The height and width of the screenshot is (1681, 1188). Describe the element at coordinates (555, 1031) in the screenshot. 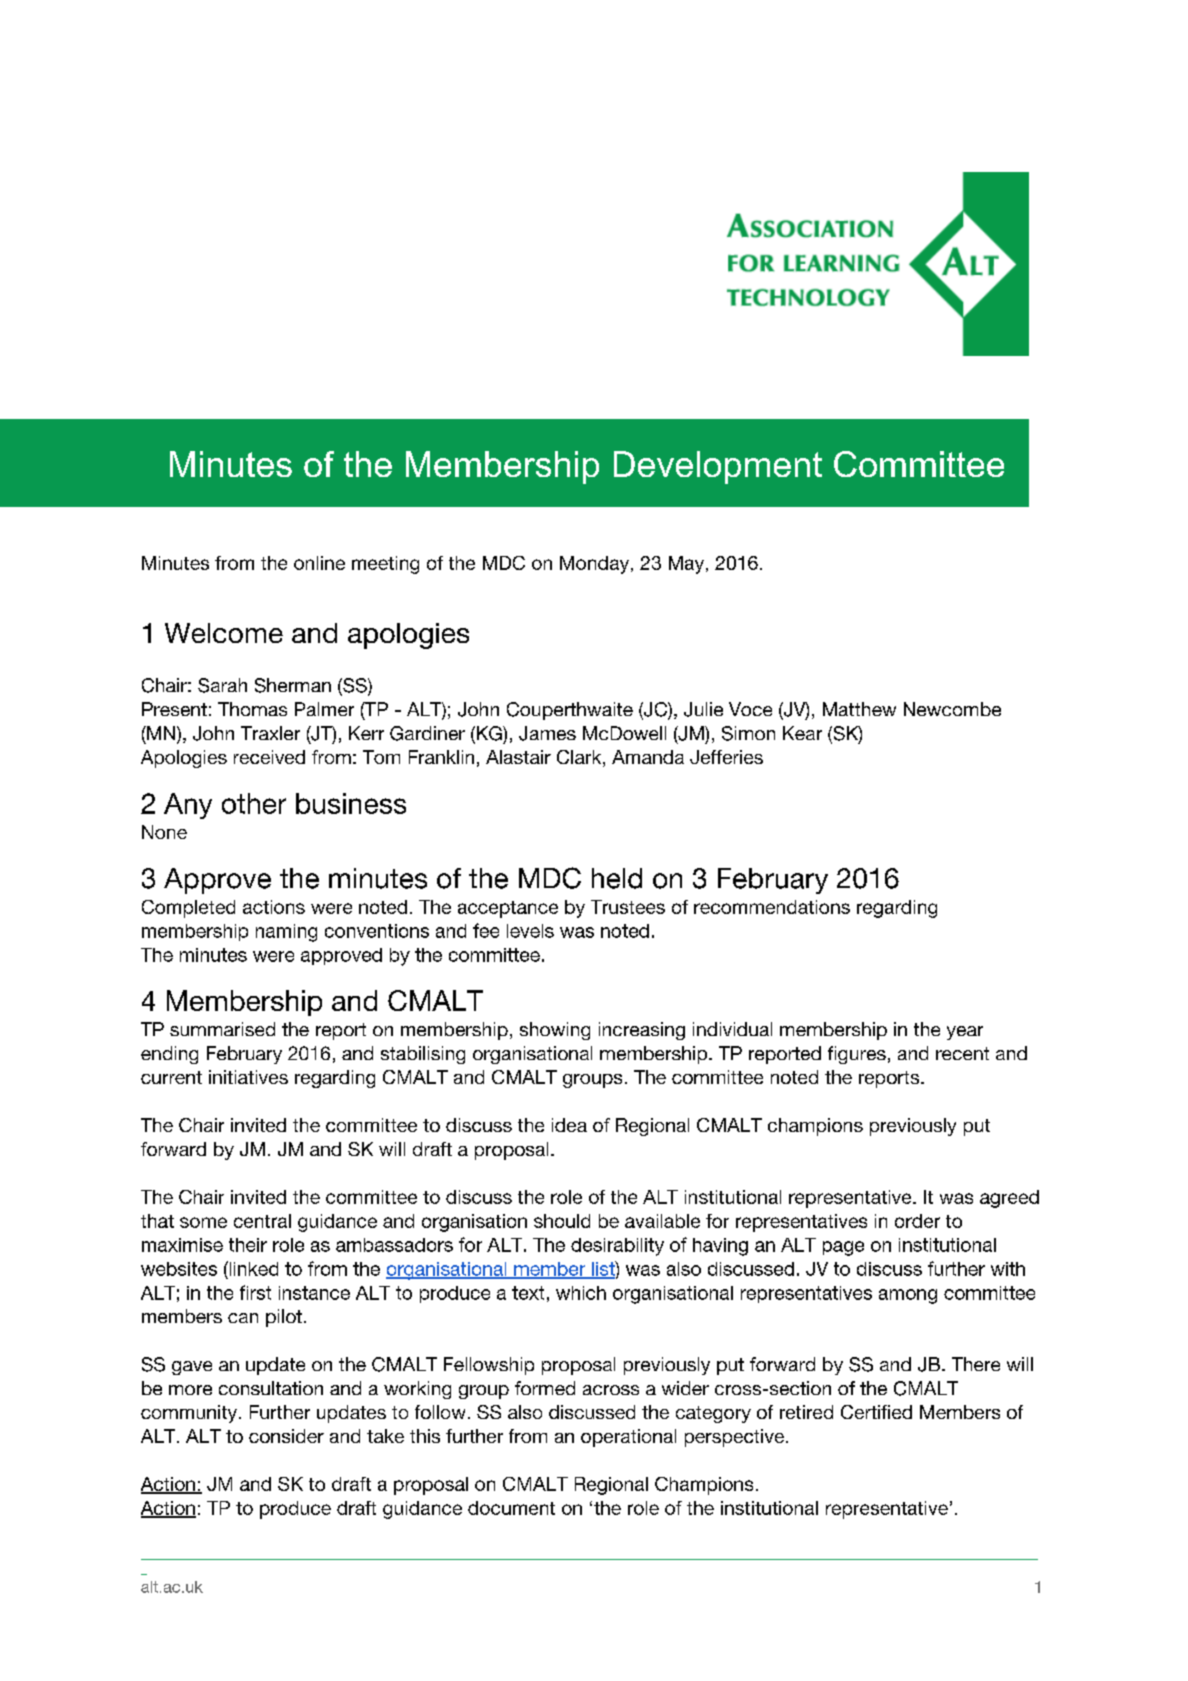

I see `showing` at that location.
